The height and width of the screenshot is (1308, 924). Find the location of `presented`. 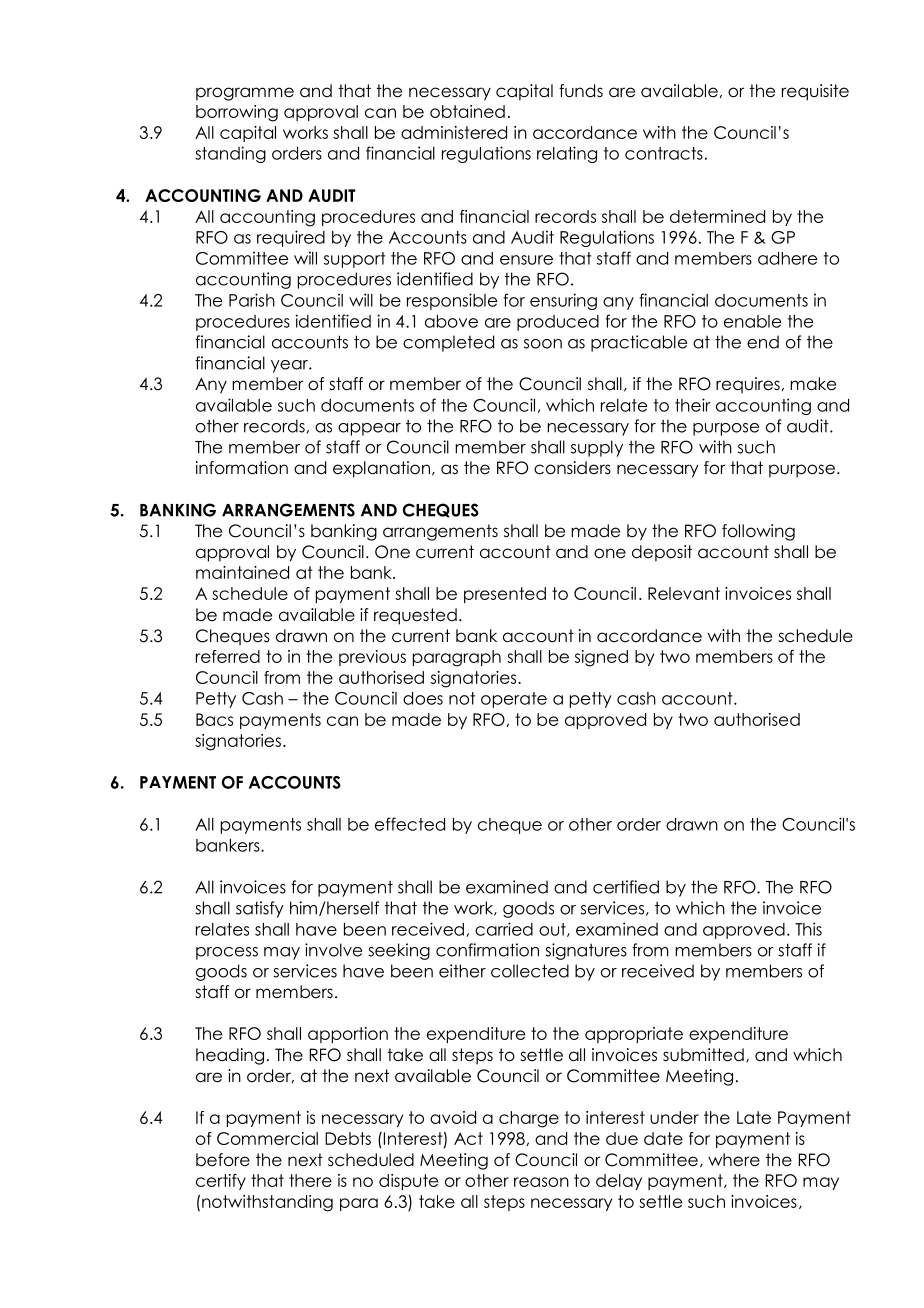

presented is located at coordinates (505, 595).
